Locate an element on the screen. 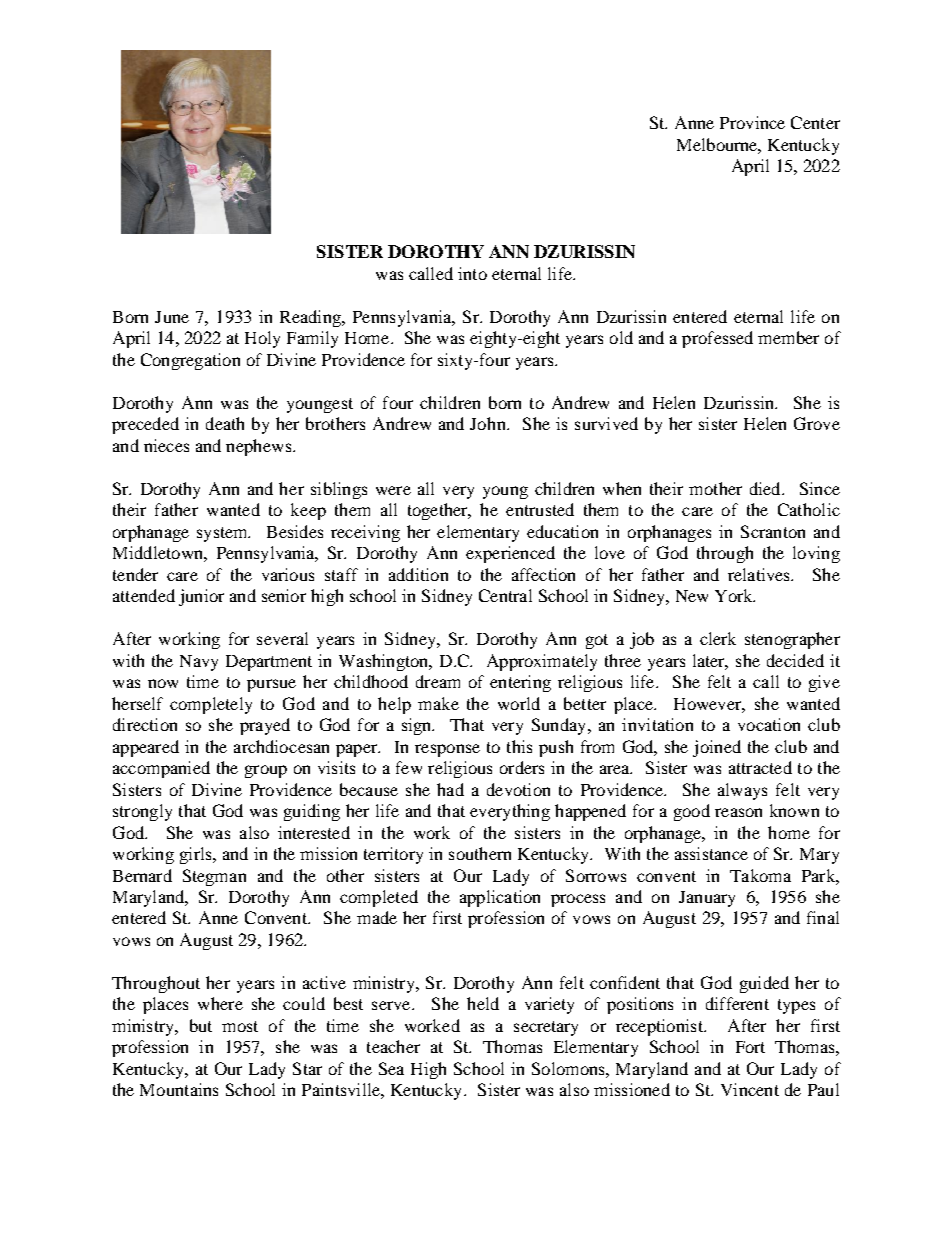 The height and width of the screenshot is (1233, 952). into is located at coordinates (472, 273).
